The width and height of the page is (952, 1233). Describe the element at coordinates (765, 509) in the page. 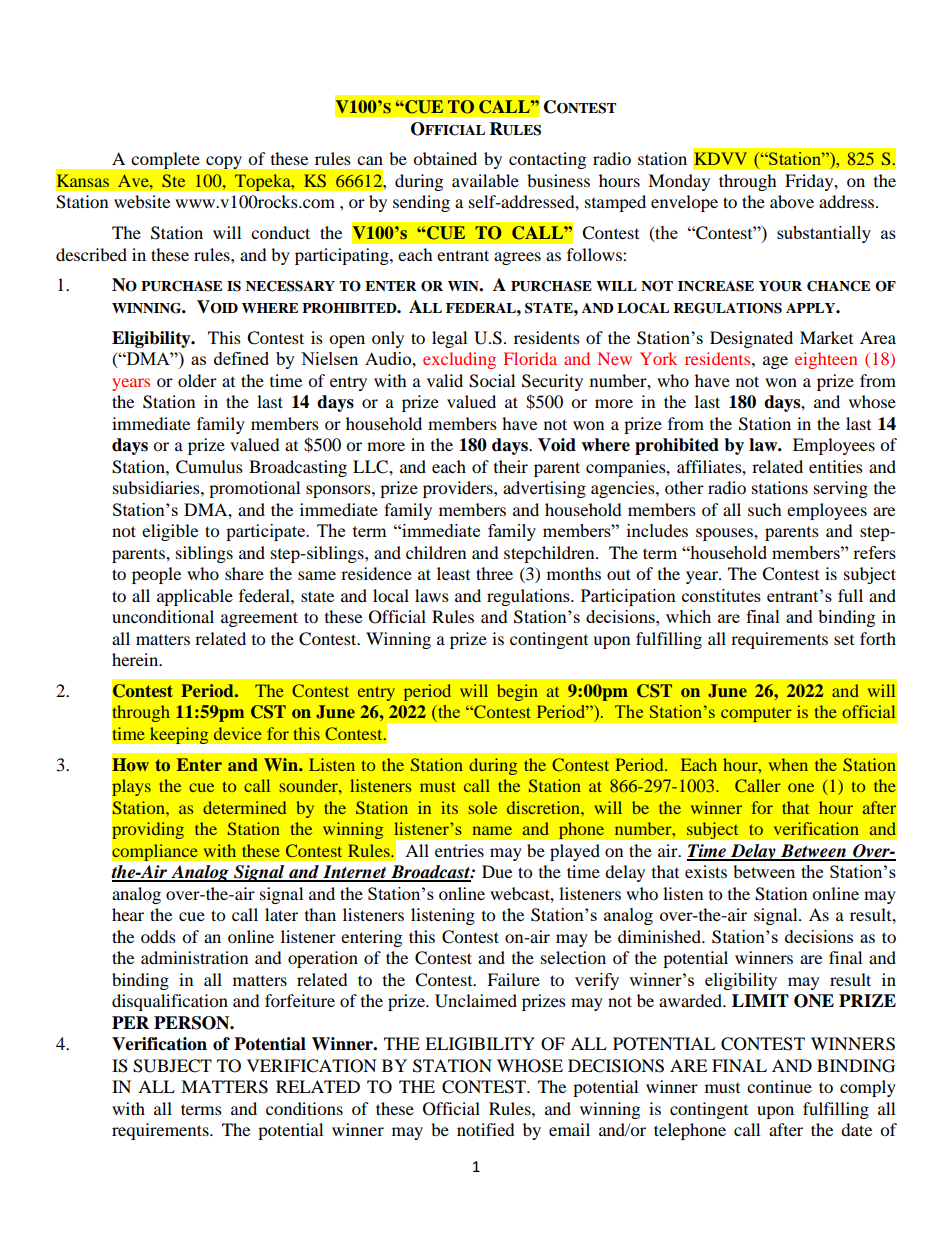

I see `such` at that location.
